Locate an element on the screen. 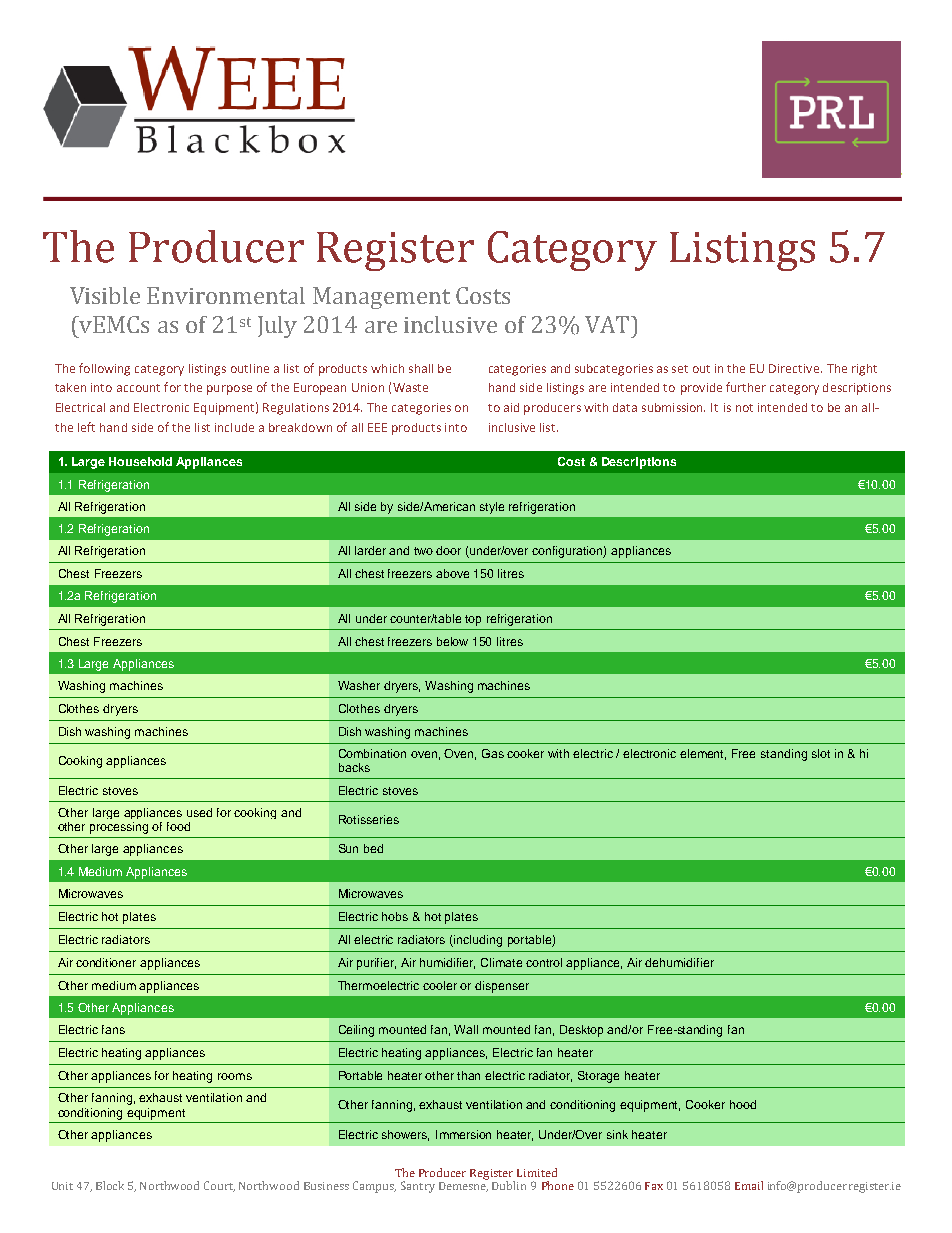 This screenshot has width=952, height=1233. Visible is located at coordinates (105, 295).
